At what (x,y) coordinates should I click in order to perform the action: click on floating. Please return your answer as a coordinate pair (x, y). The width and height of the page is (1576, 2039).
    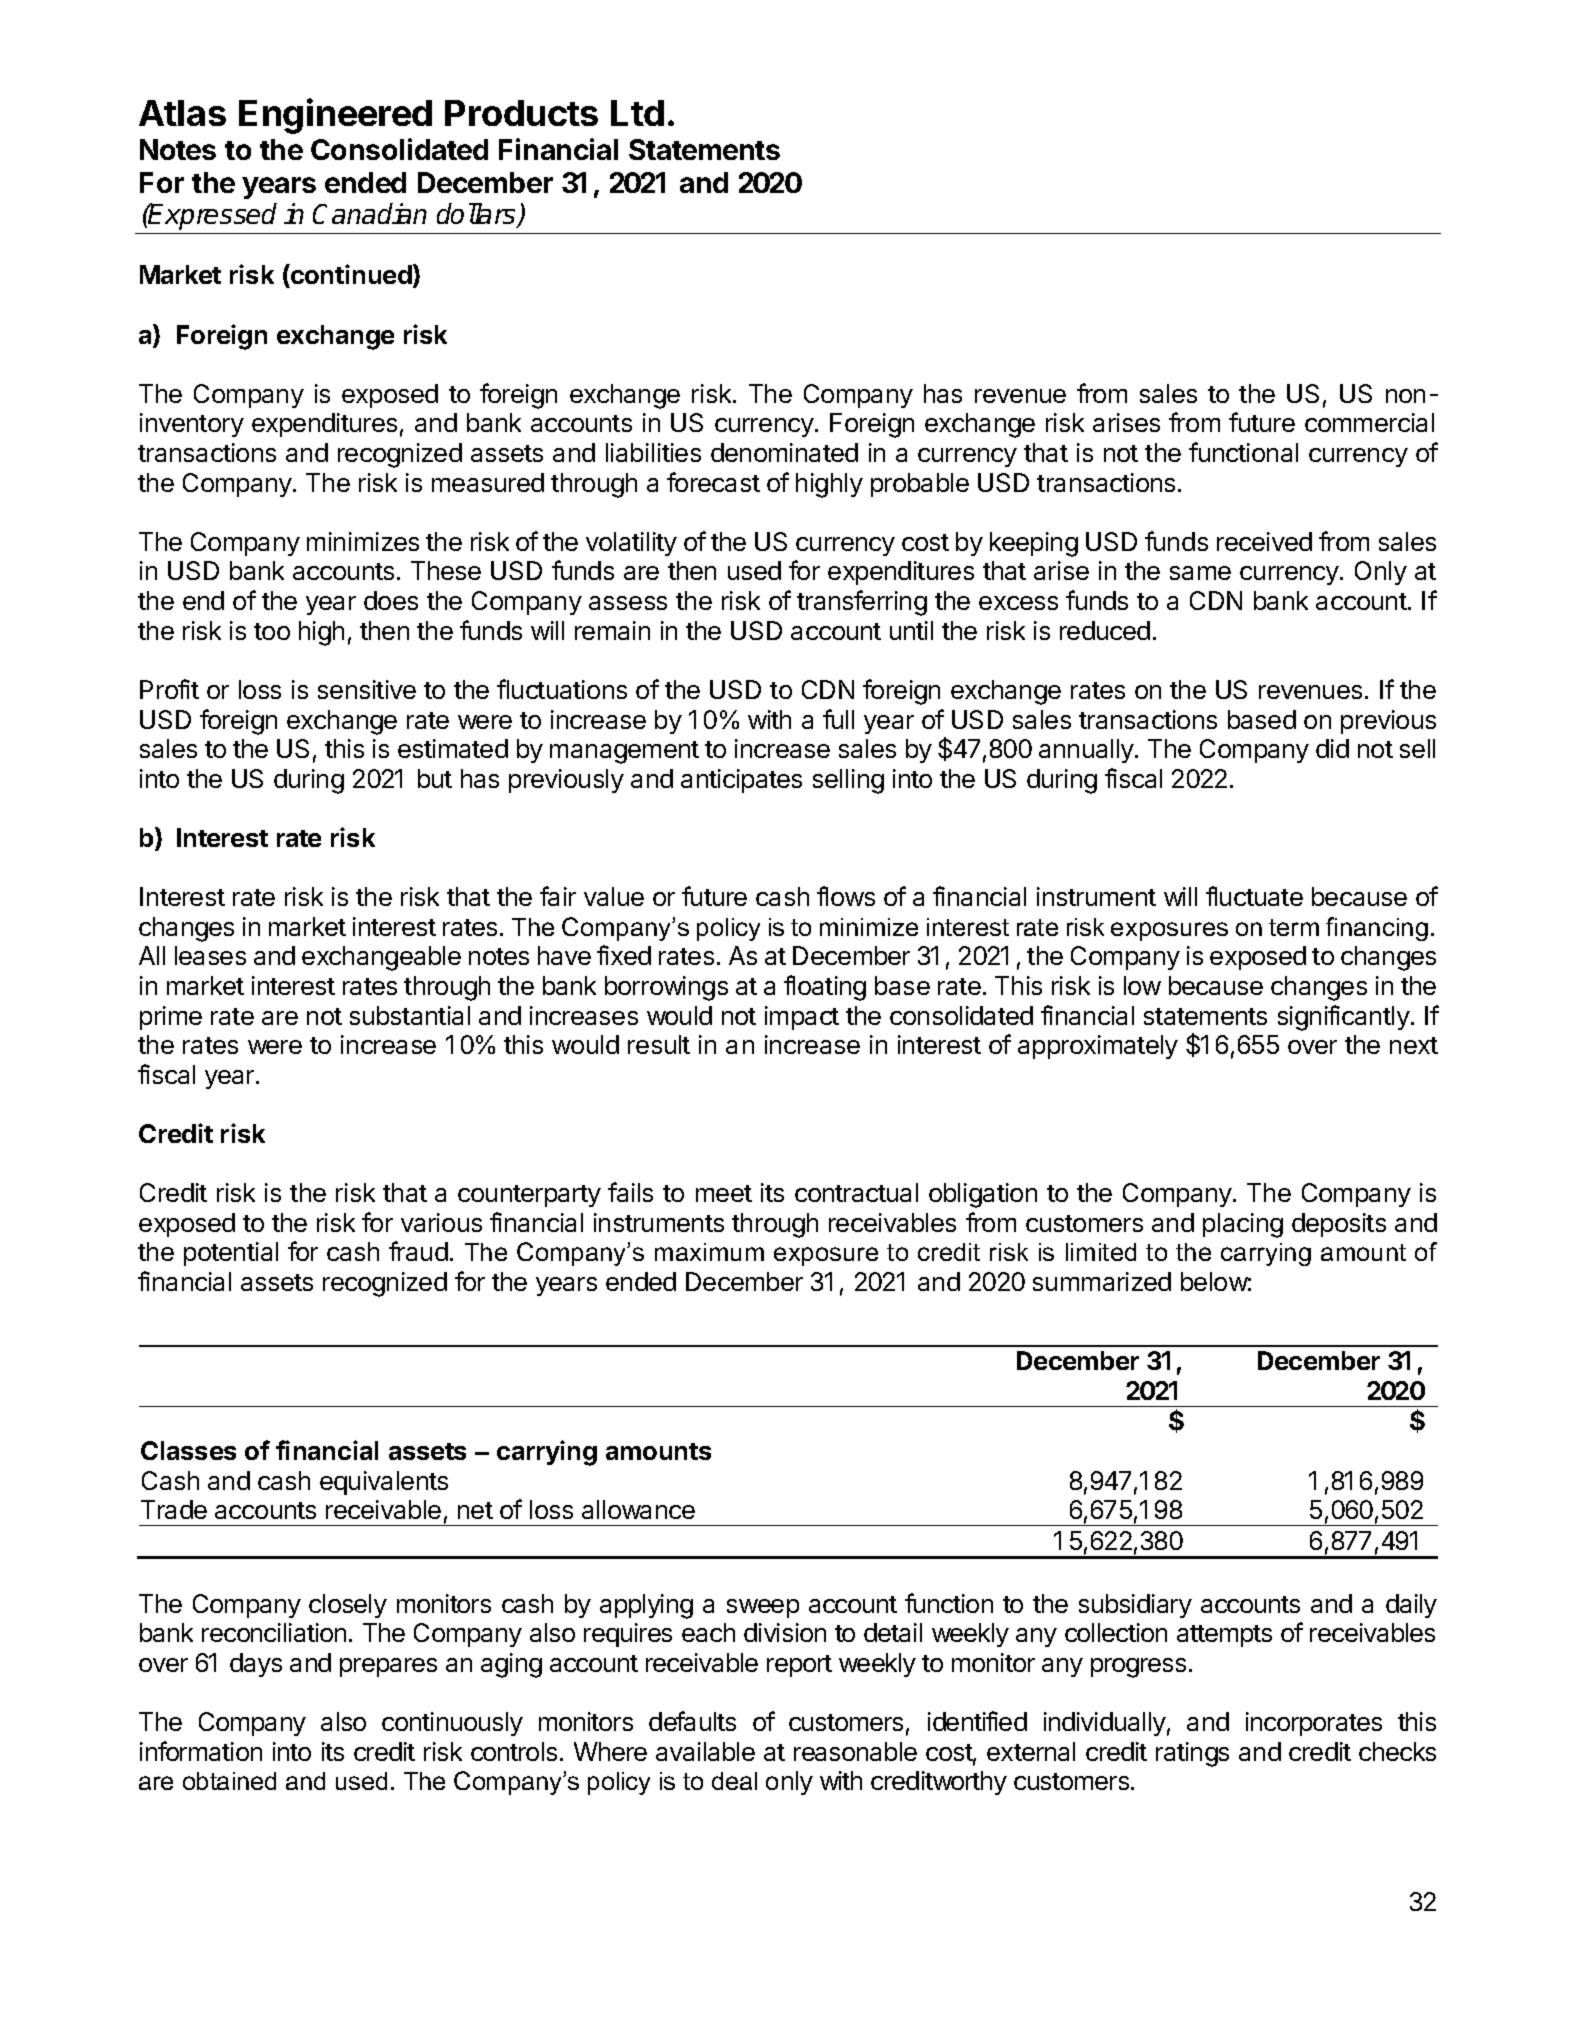
    Looking at the image, I should click on (825, 988).
